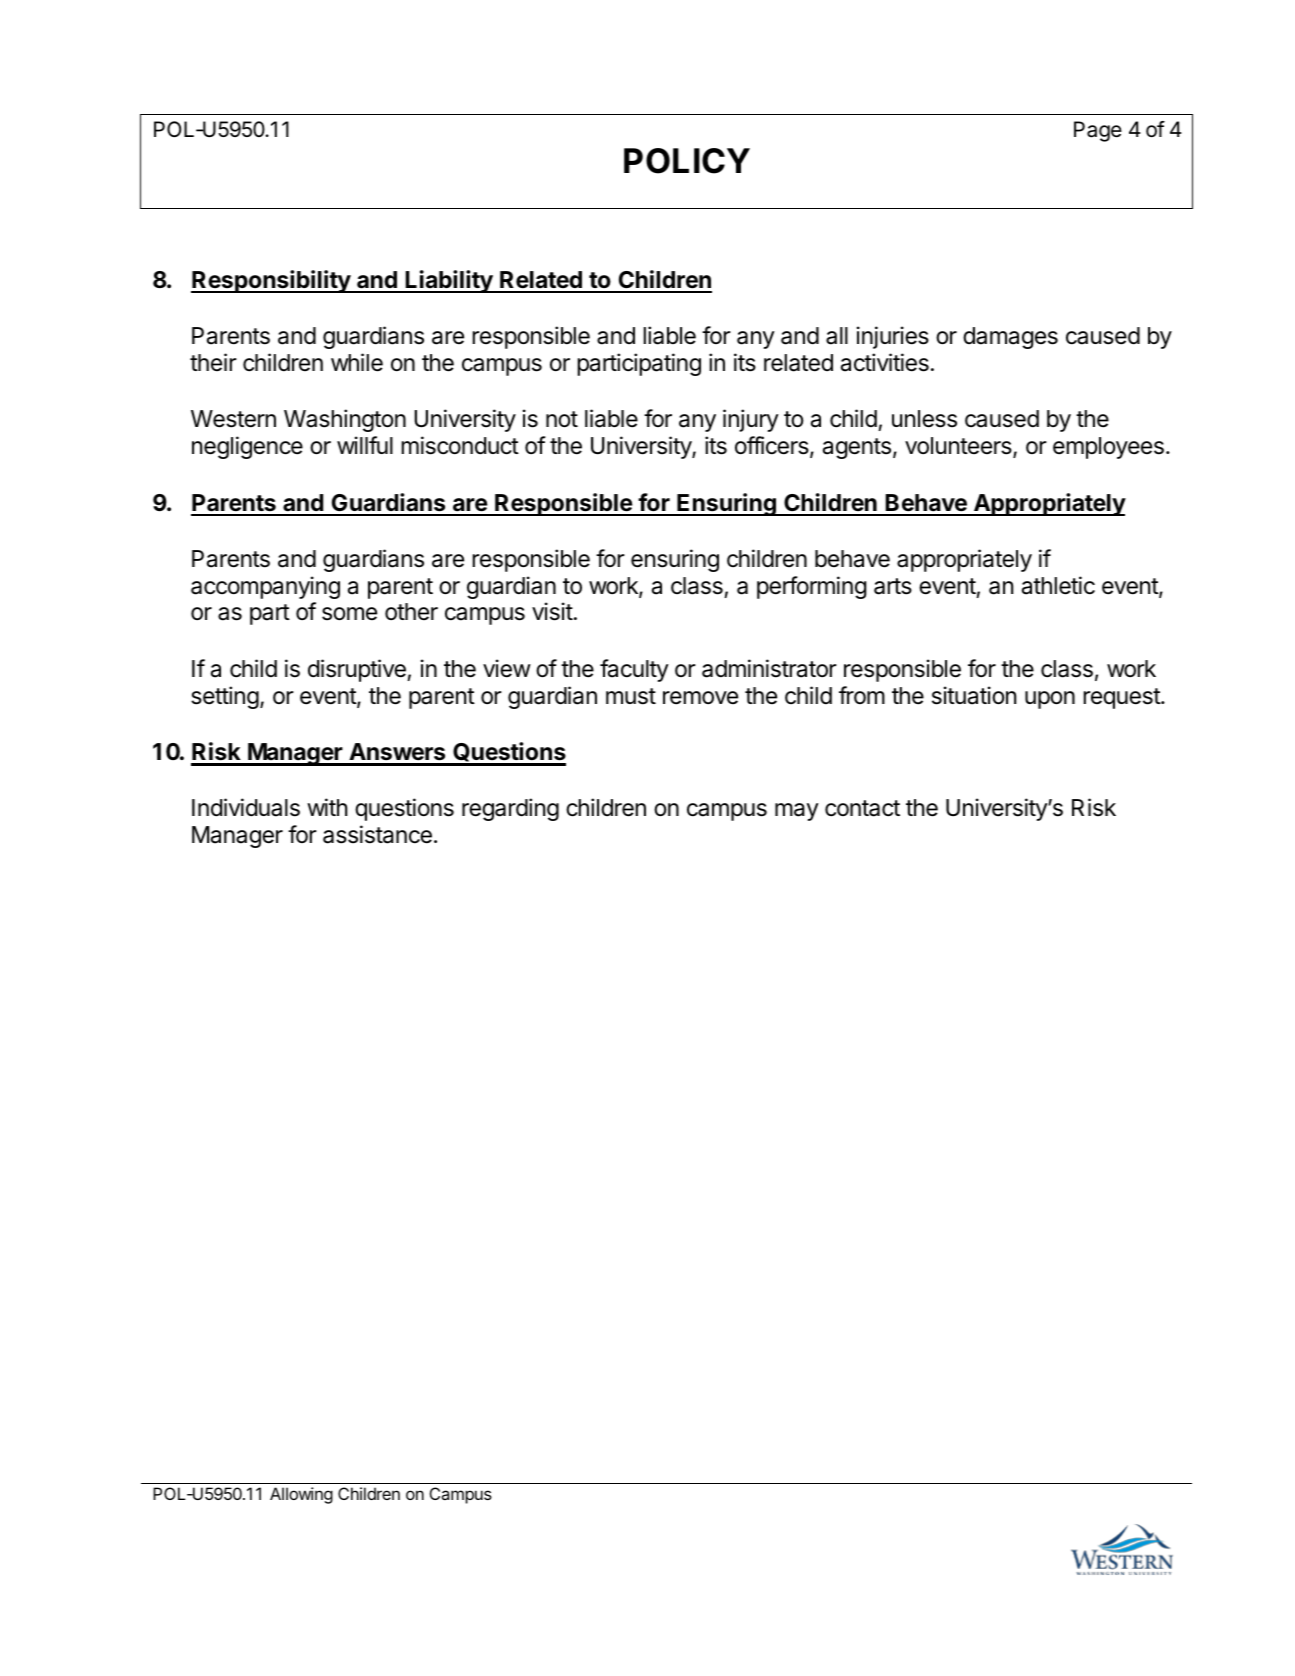 This screenshot has height=1676, width=1295. What do you see at coordinates (301, 1495) in the screenshot?
I see `Allowing` at bounding box center [301, 1495].
